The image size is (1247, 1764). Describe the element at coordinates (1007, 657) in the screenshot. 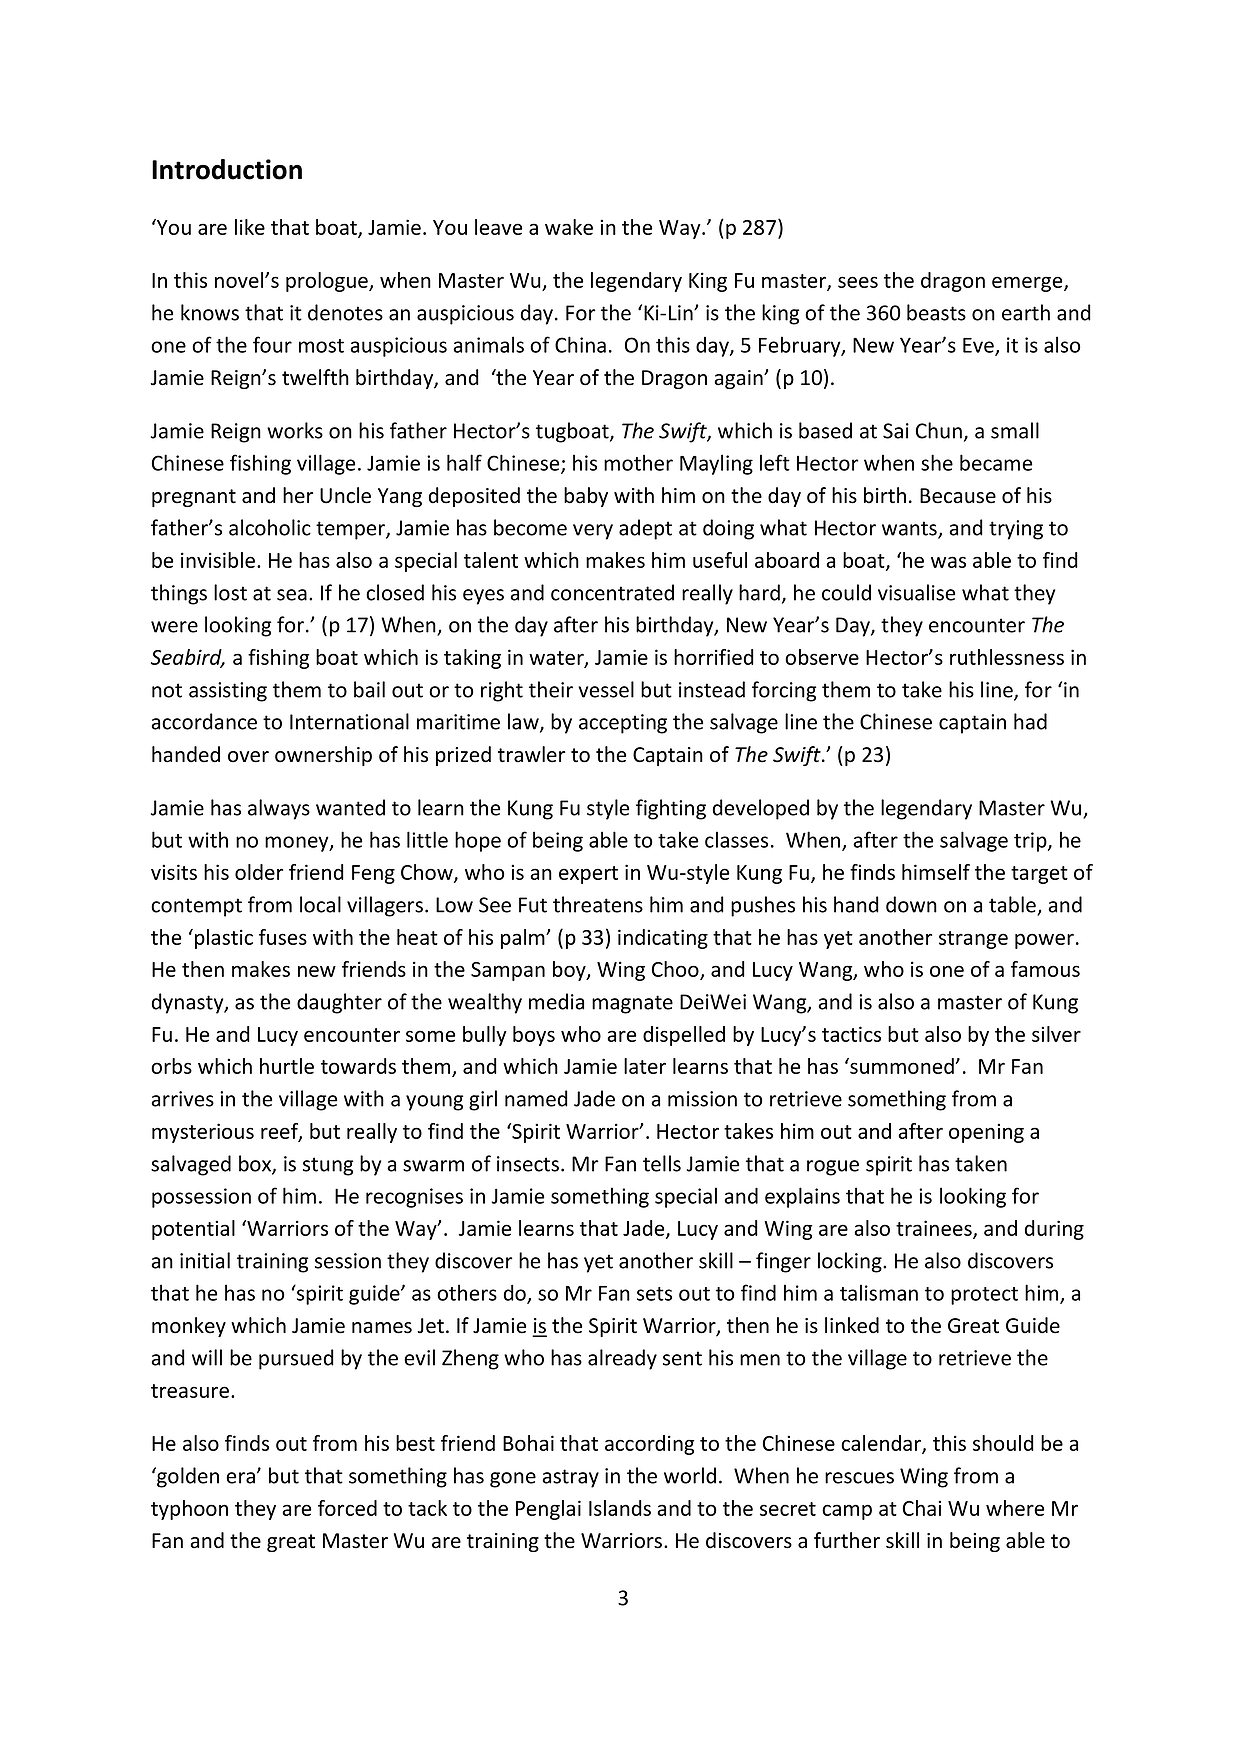

I see `ruthlessness` at that location.
